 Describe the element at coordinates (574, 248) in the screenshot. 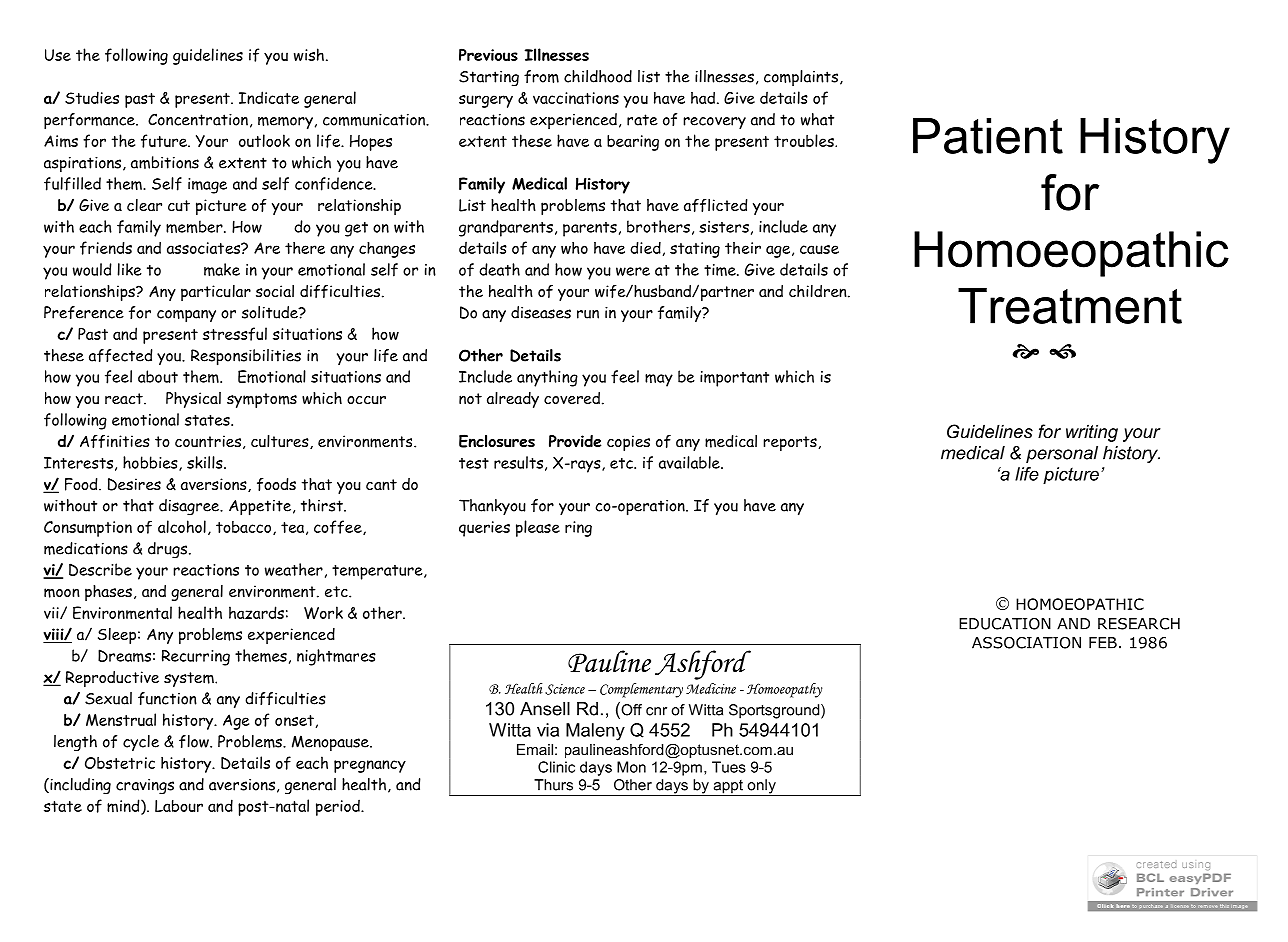

I see `who` at that location.
